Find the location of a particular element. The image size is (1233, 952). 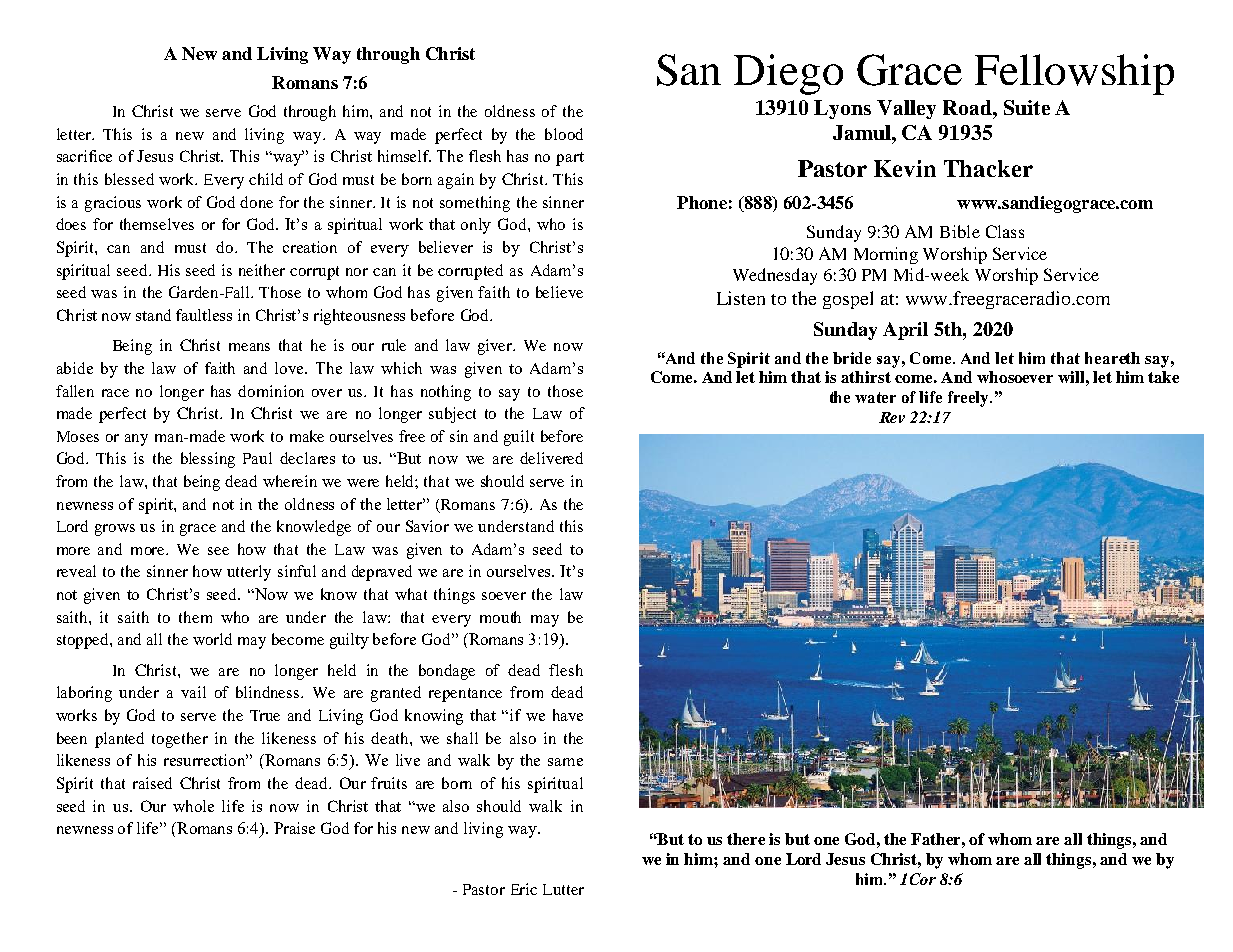

Eric is located at coordinates (524, 889).
